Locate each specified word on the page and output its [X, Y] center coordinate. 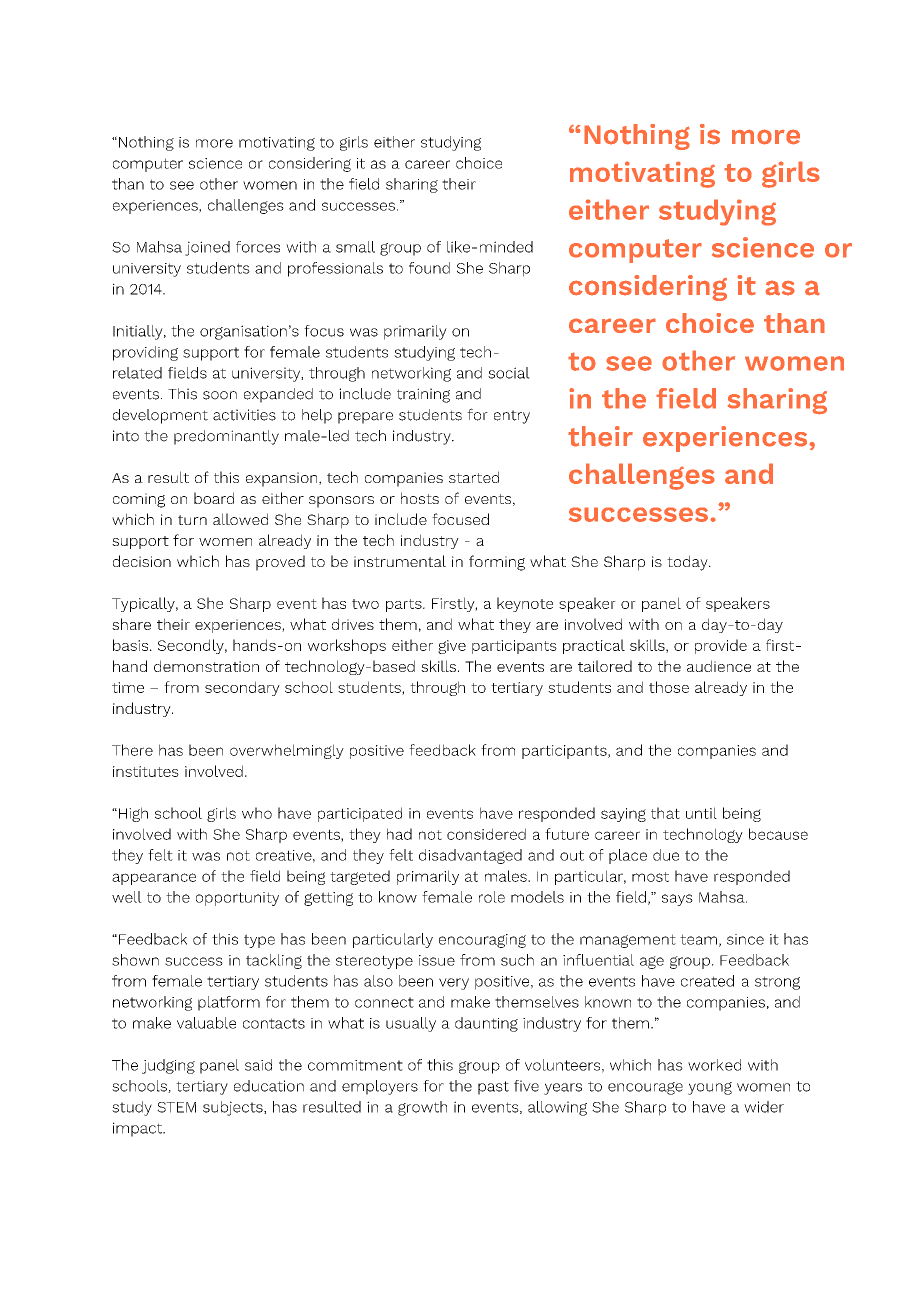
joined [207, 248]
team [698, 939]
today [688, 563]
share [131, 624]
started [474, 477]
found [429, 268]
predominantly [226, 437]
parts [405, 605]
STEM [176, 1107]
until [701, 813]
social [509, 373]
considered [486, 834]
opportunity [237, 899]
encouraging [482, 941]
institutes [146, 771]
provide [721, 646]
